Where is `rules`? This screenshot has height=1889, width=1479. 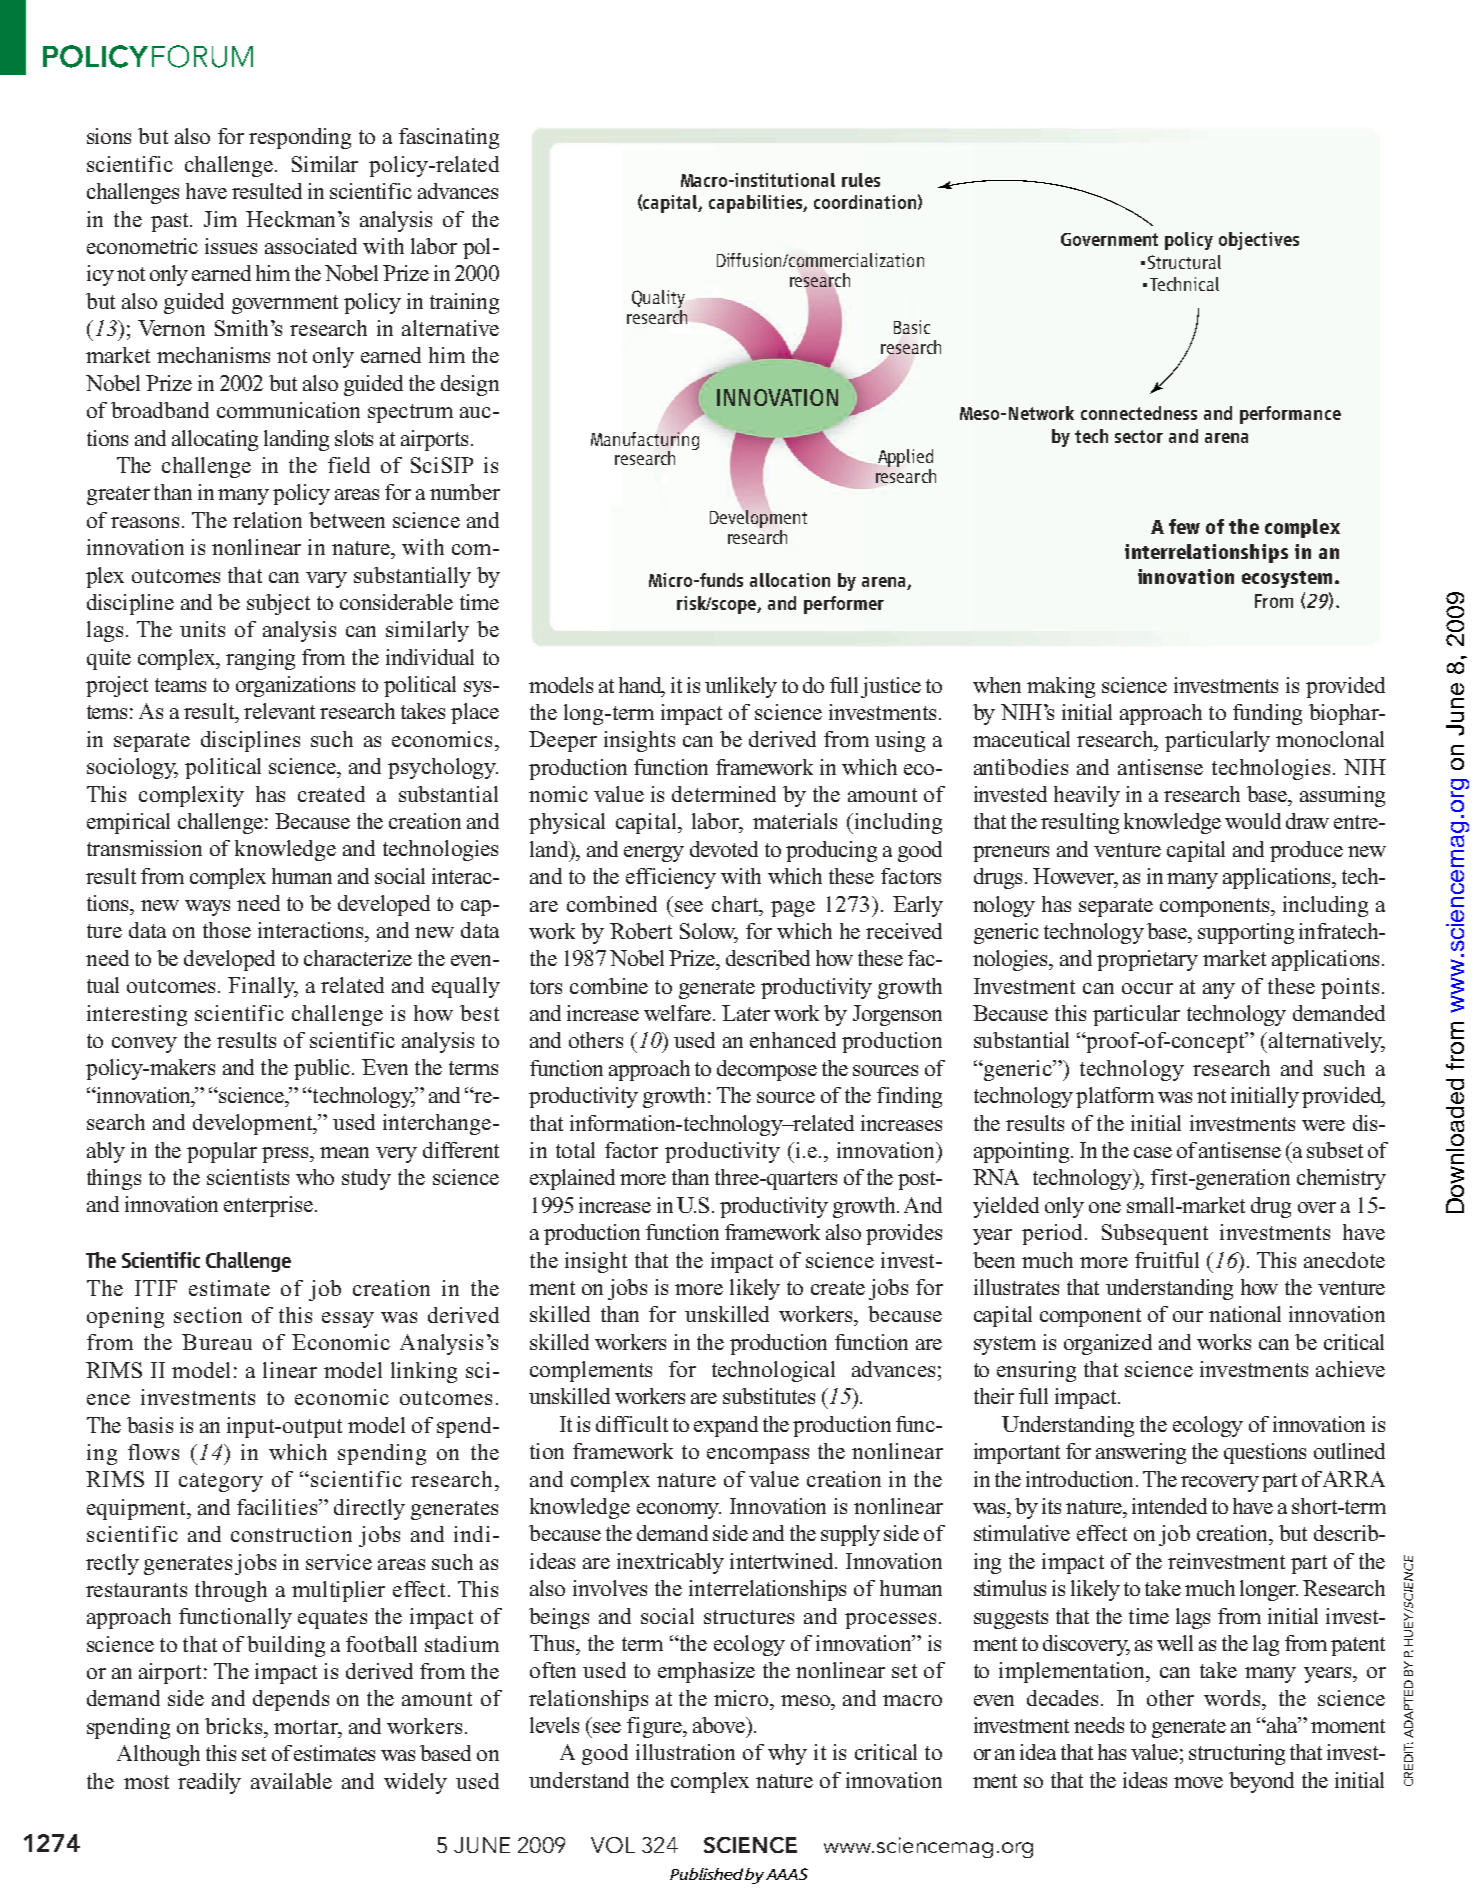 rules is located at coordinates (861, 180).
